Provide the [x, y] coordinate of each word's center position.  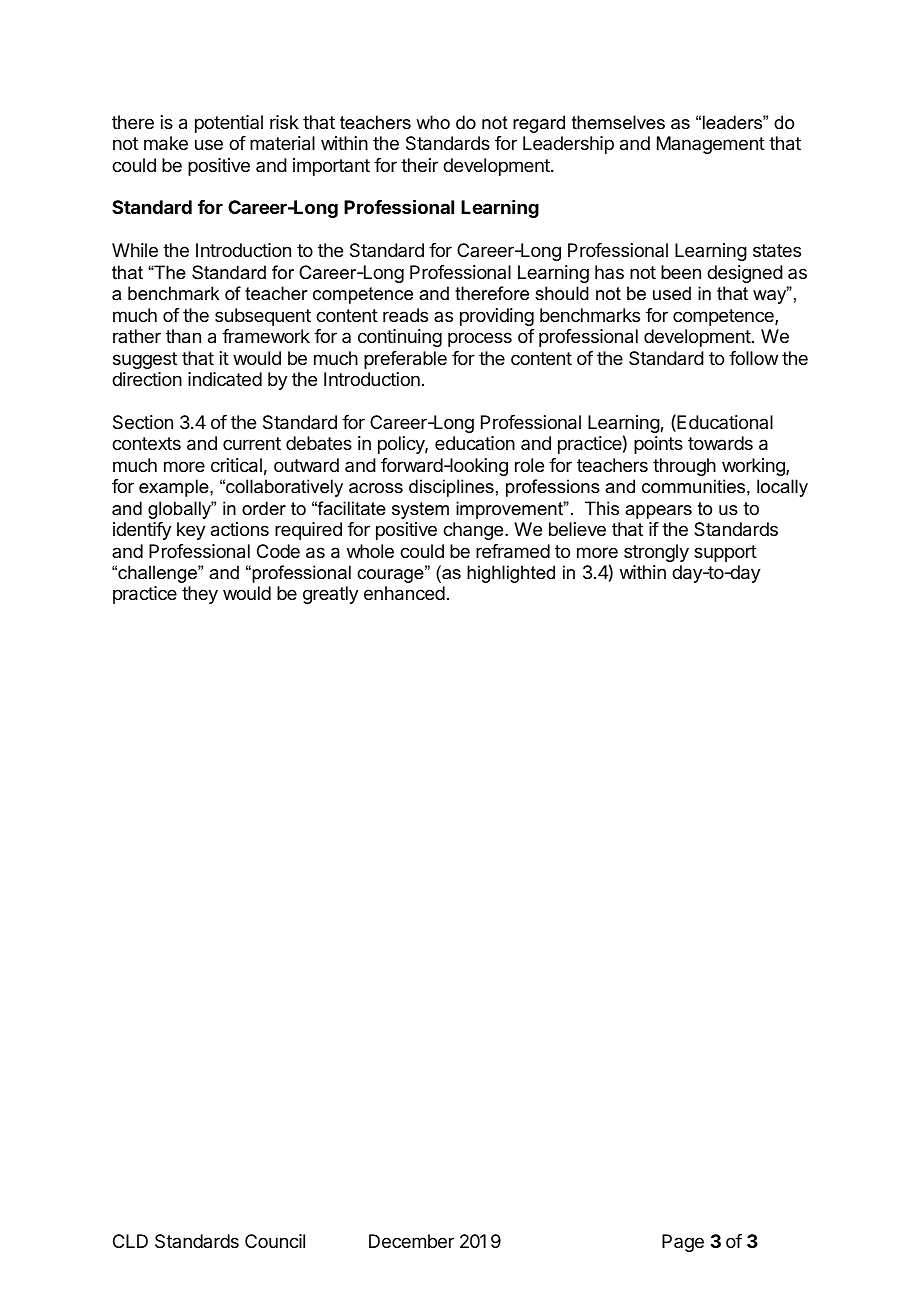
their [419, 165]
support [725, 553]
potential [229, 124]
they [200, 595]
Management [711, 145]
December [411, 1241]
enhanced [404, 593]
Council [275, 1241]
